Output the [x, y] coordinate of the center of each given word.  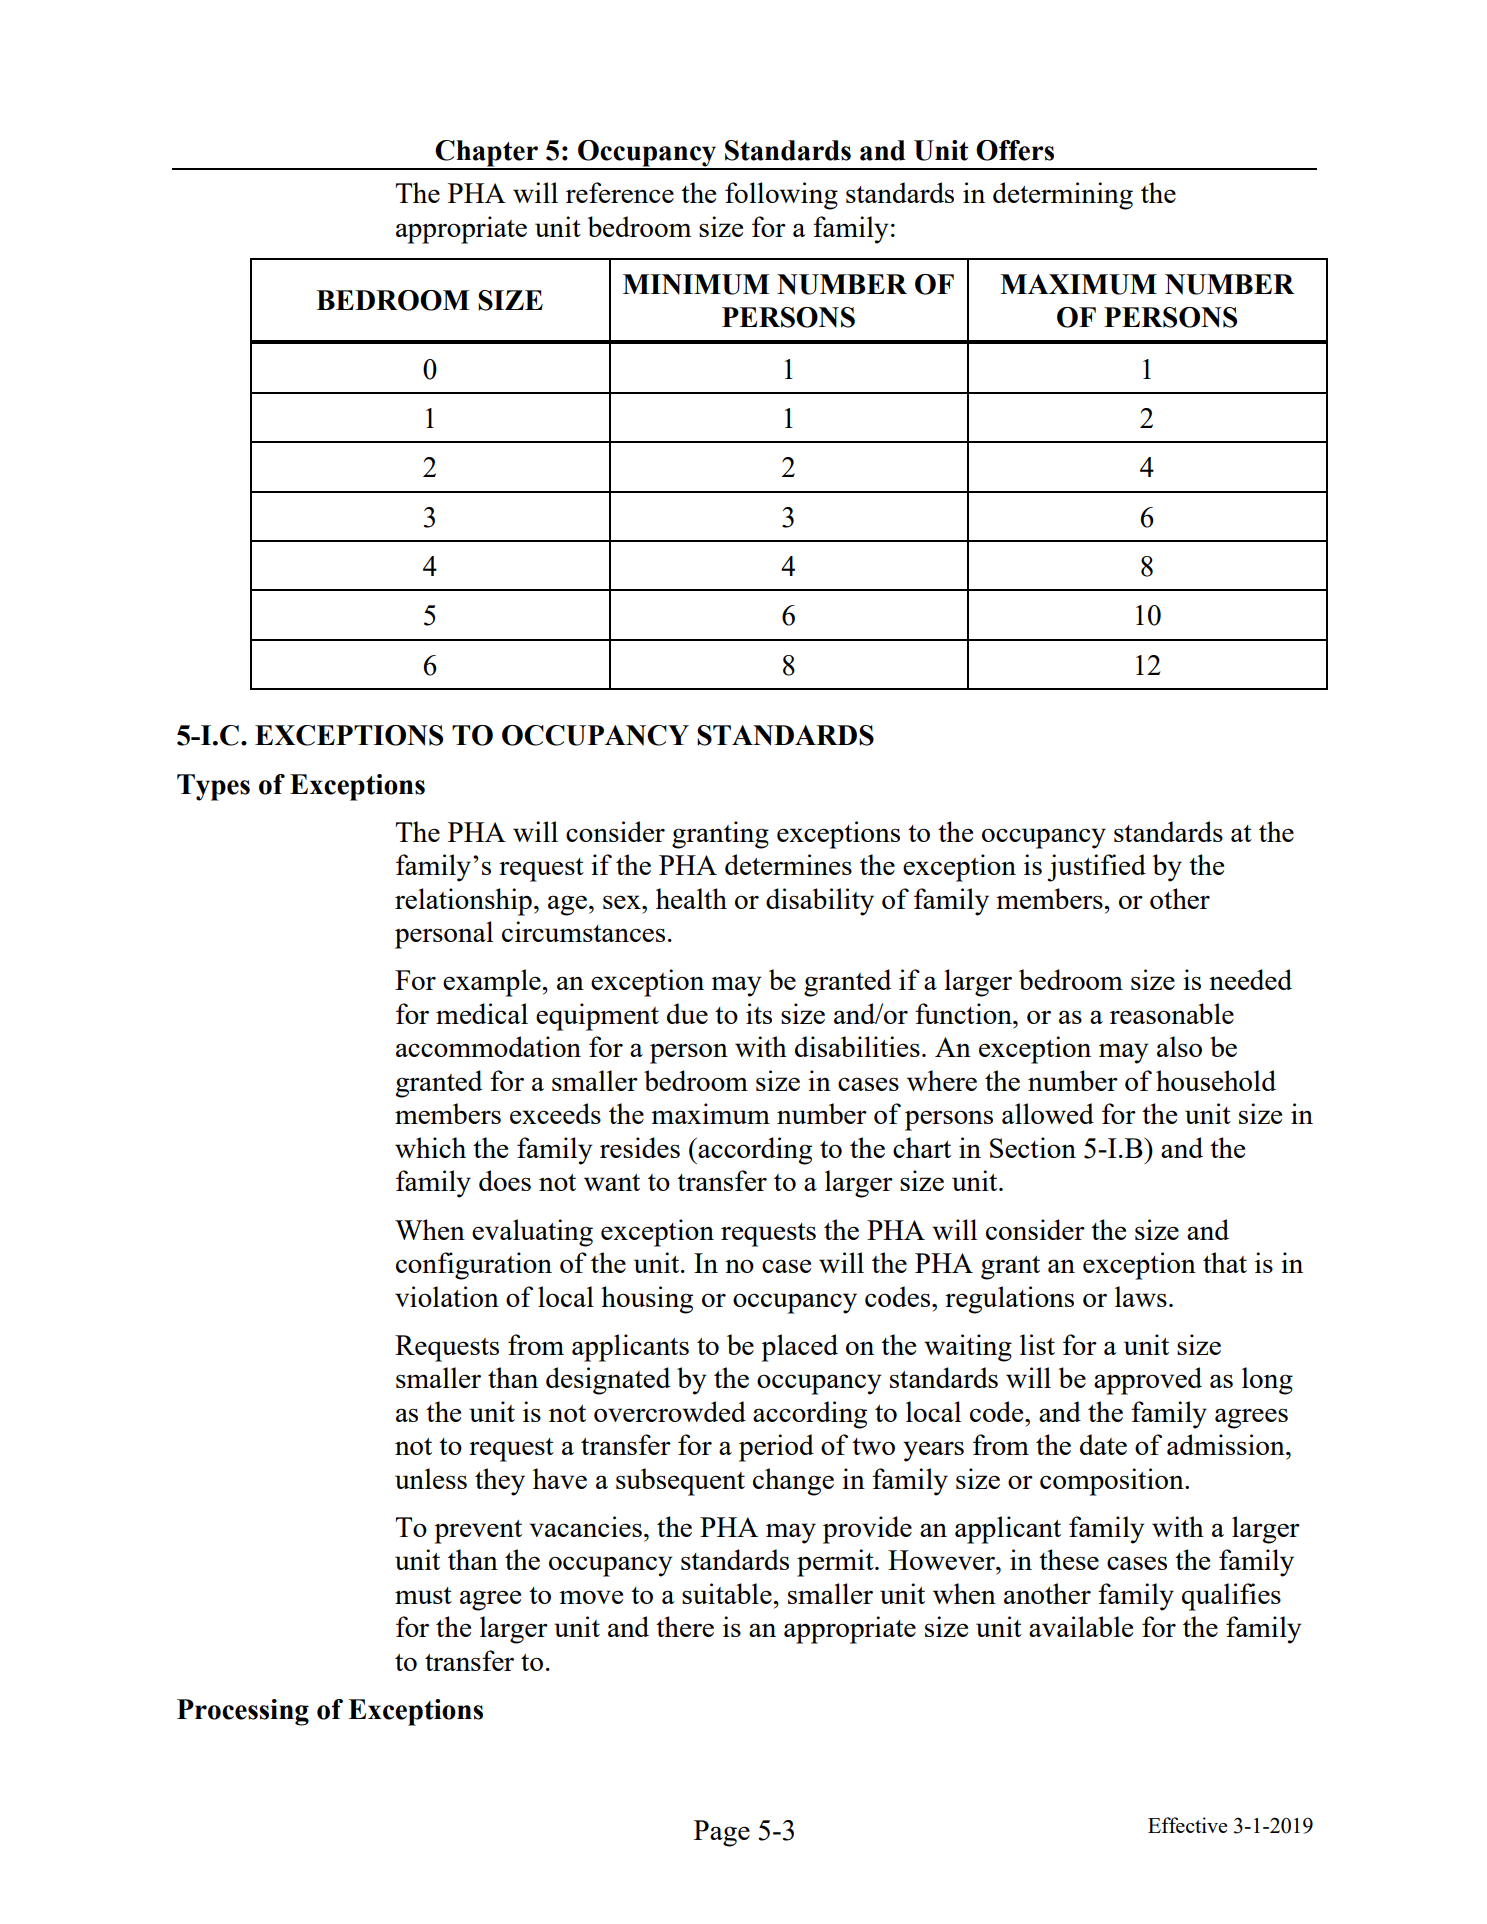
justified [1096, 868]
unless [431, 1478]
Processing [243, 1712]
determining [1063, 196]
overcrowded [670, 1411]
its [759, 1013]
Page [722, 1833]
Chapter [486, 154]
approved [1148, 1381]
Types [213, 787]
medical [482, 1013]
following [781, 196]
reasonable [1172, 1013]
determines [788, 864]
